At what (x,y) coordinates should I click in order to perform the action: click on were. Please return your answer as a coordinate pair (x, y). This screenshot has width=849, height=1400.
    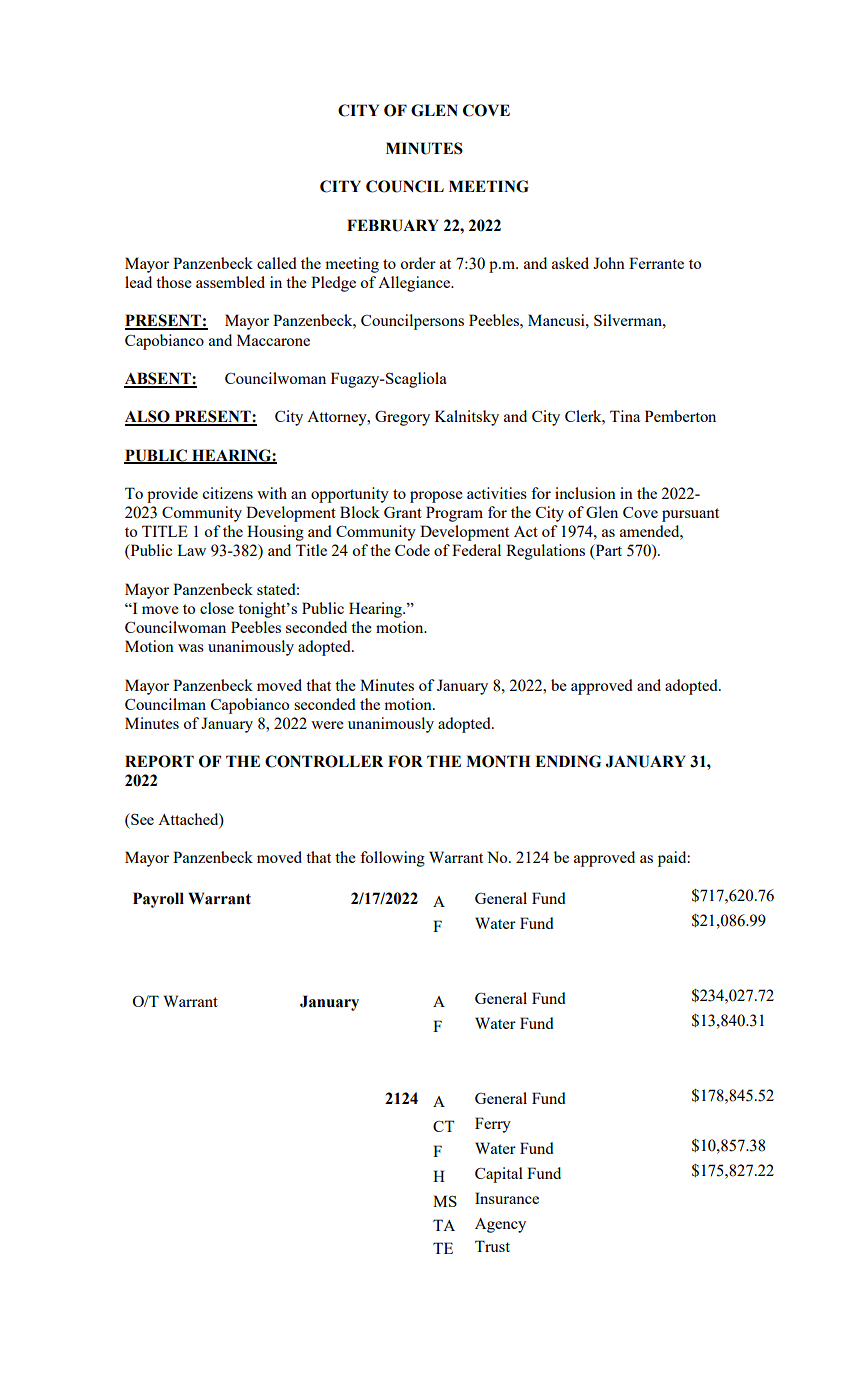
    Looking at the image, I should click on (327, 725).
